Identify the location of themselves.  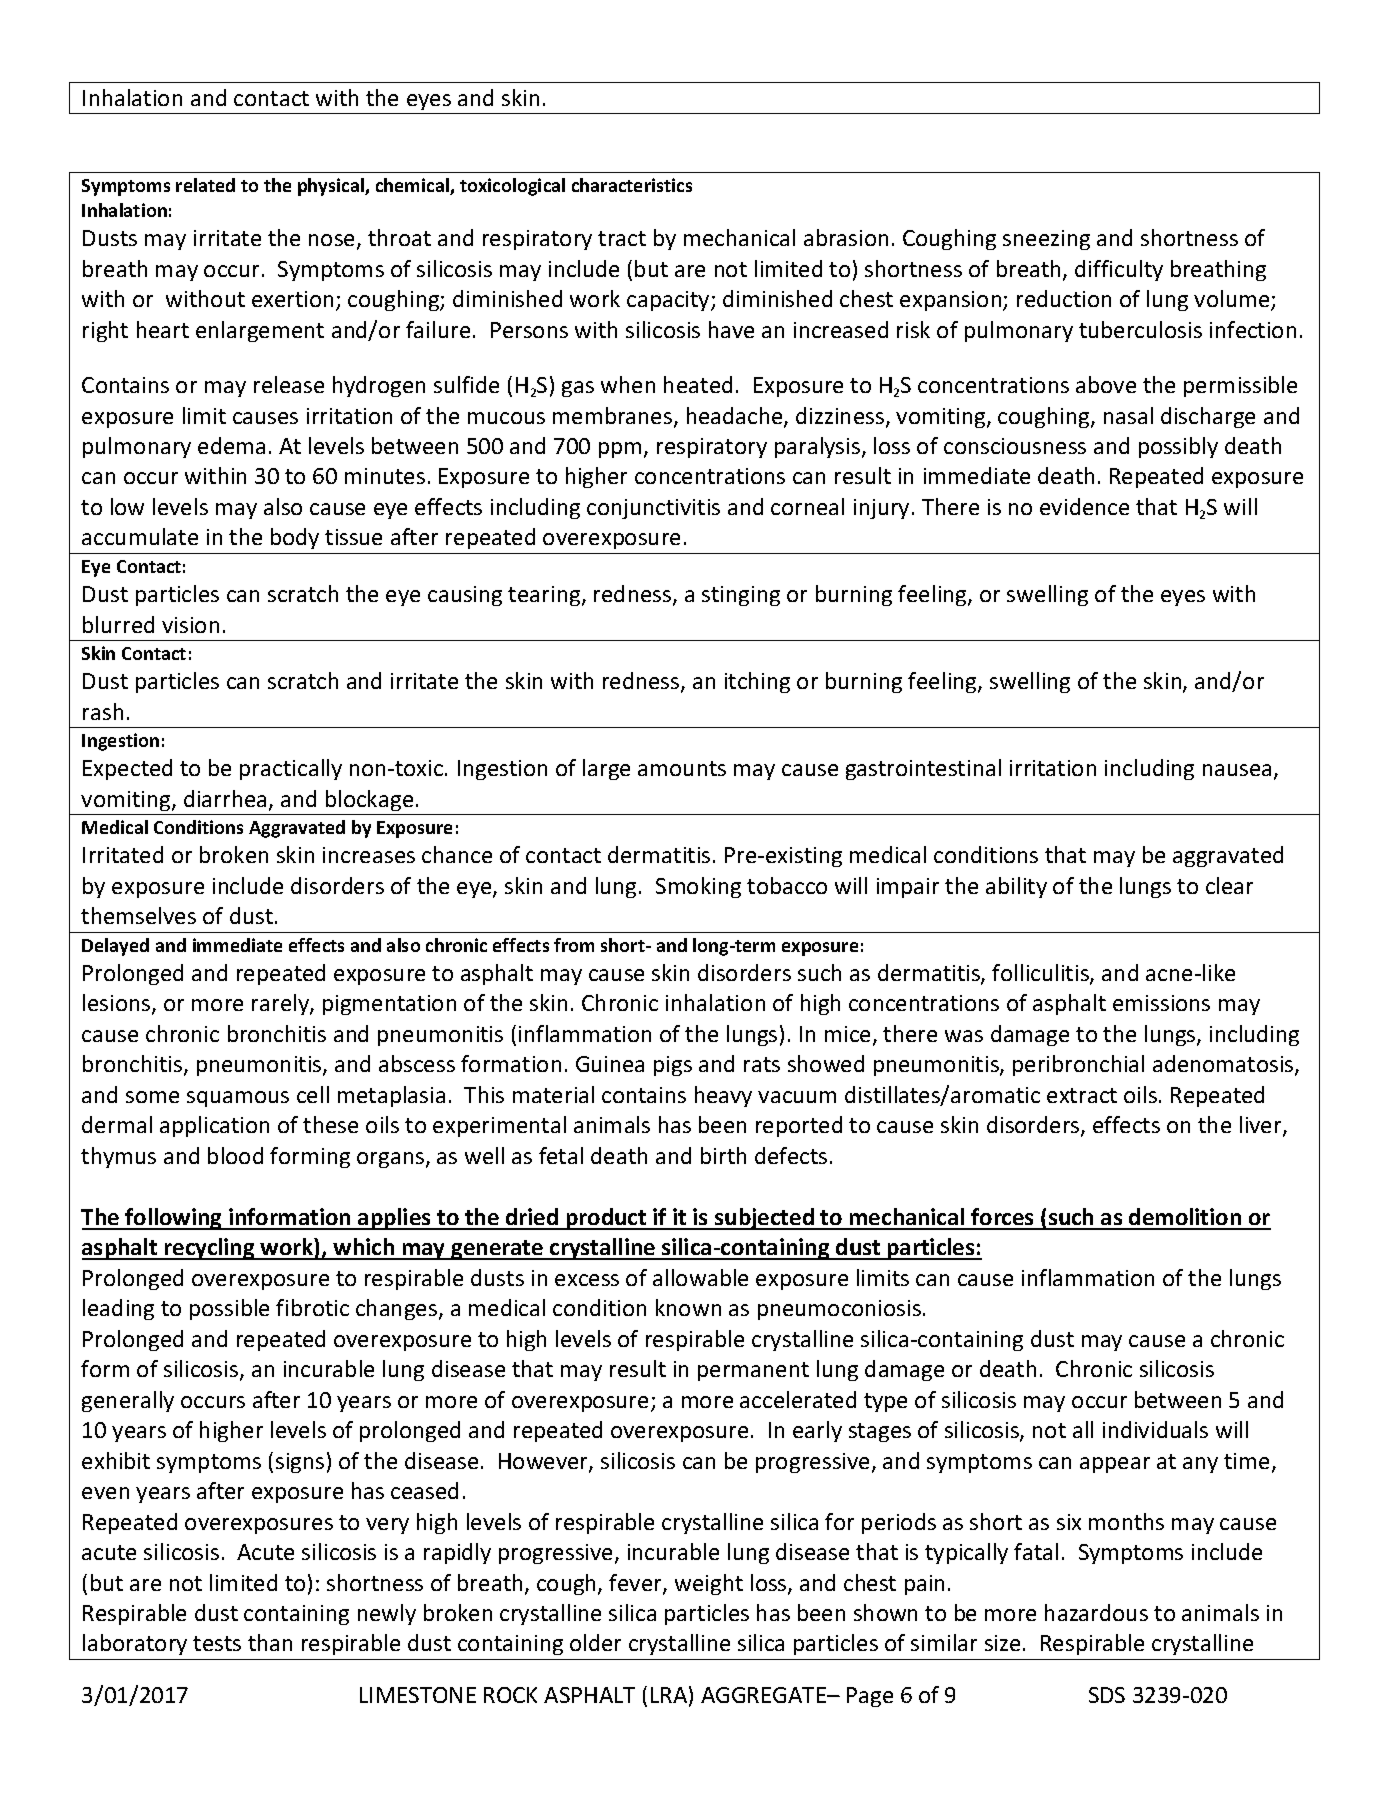
(138, 915).
